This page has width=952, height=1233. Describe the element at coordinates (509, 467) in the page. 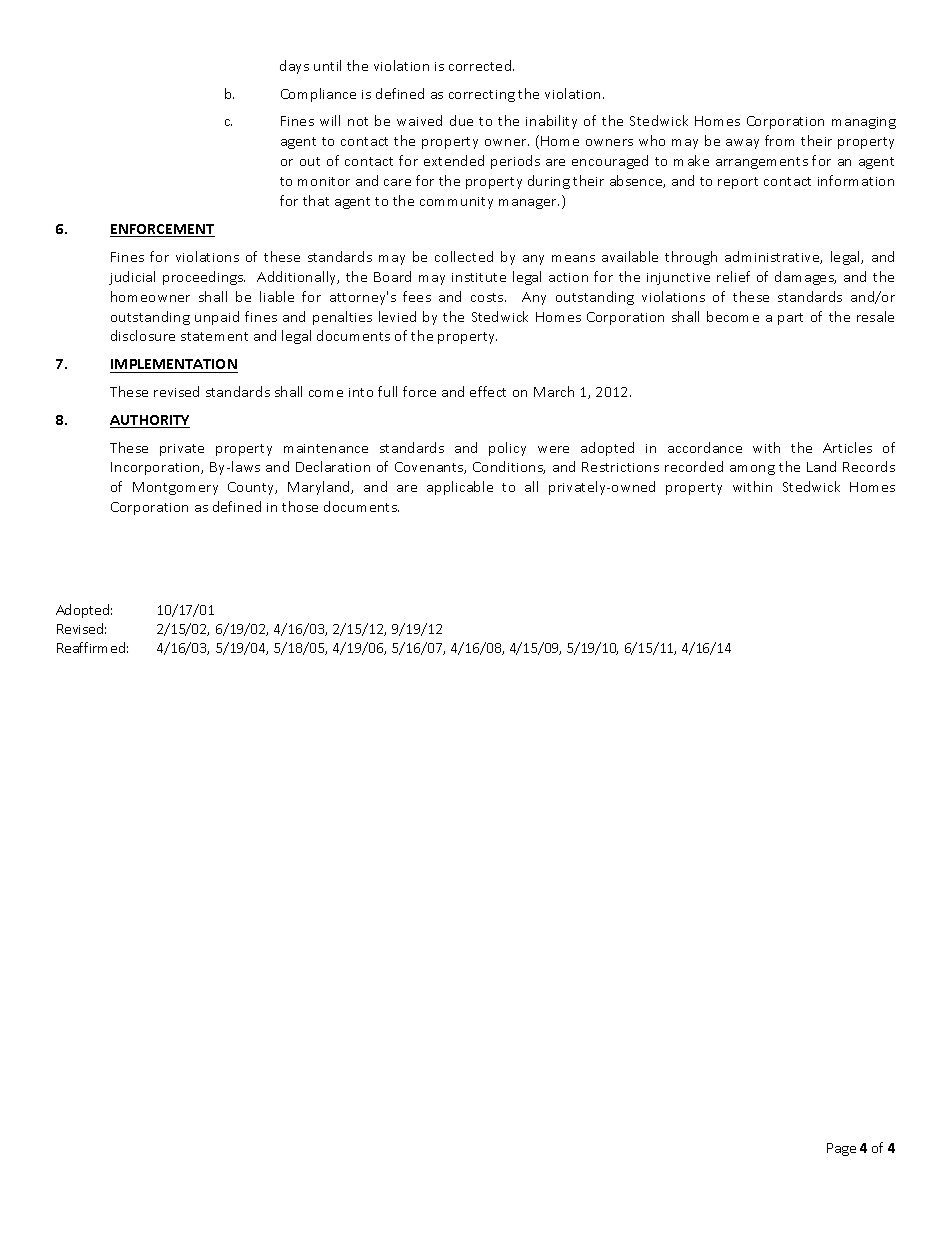

I see `Conditions` at that location.
